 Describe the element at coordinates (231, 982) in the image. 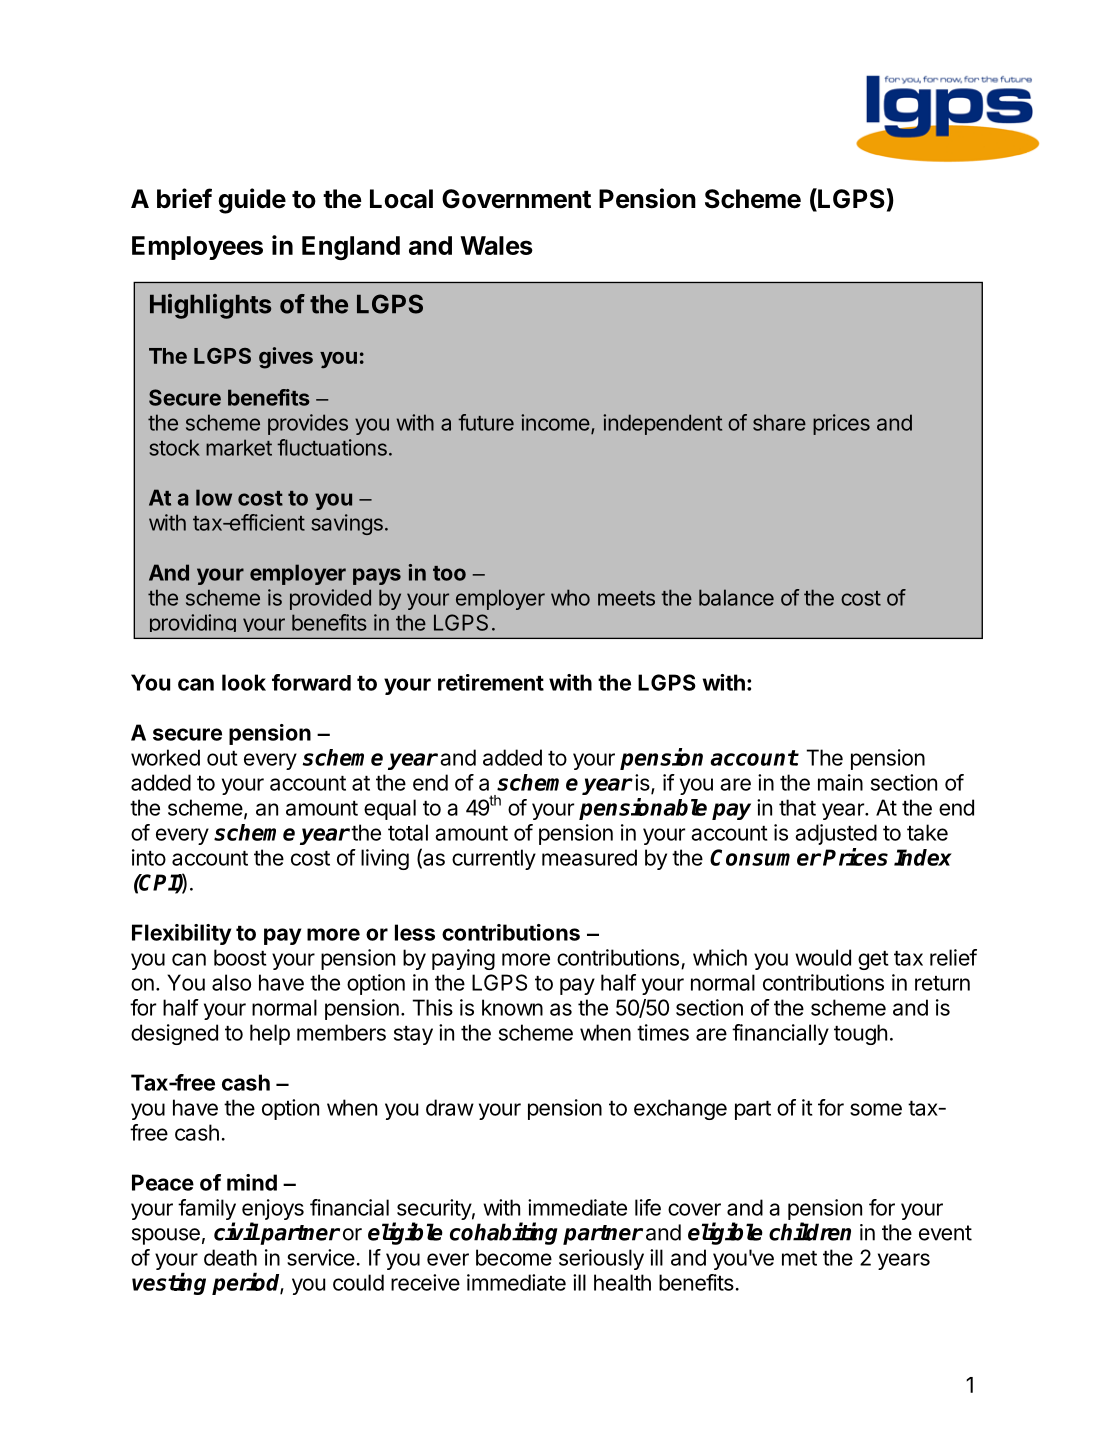

I see `also` at that location.
